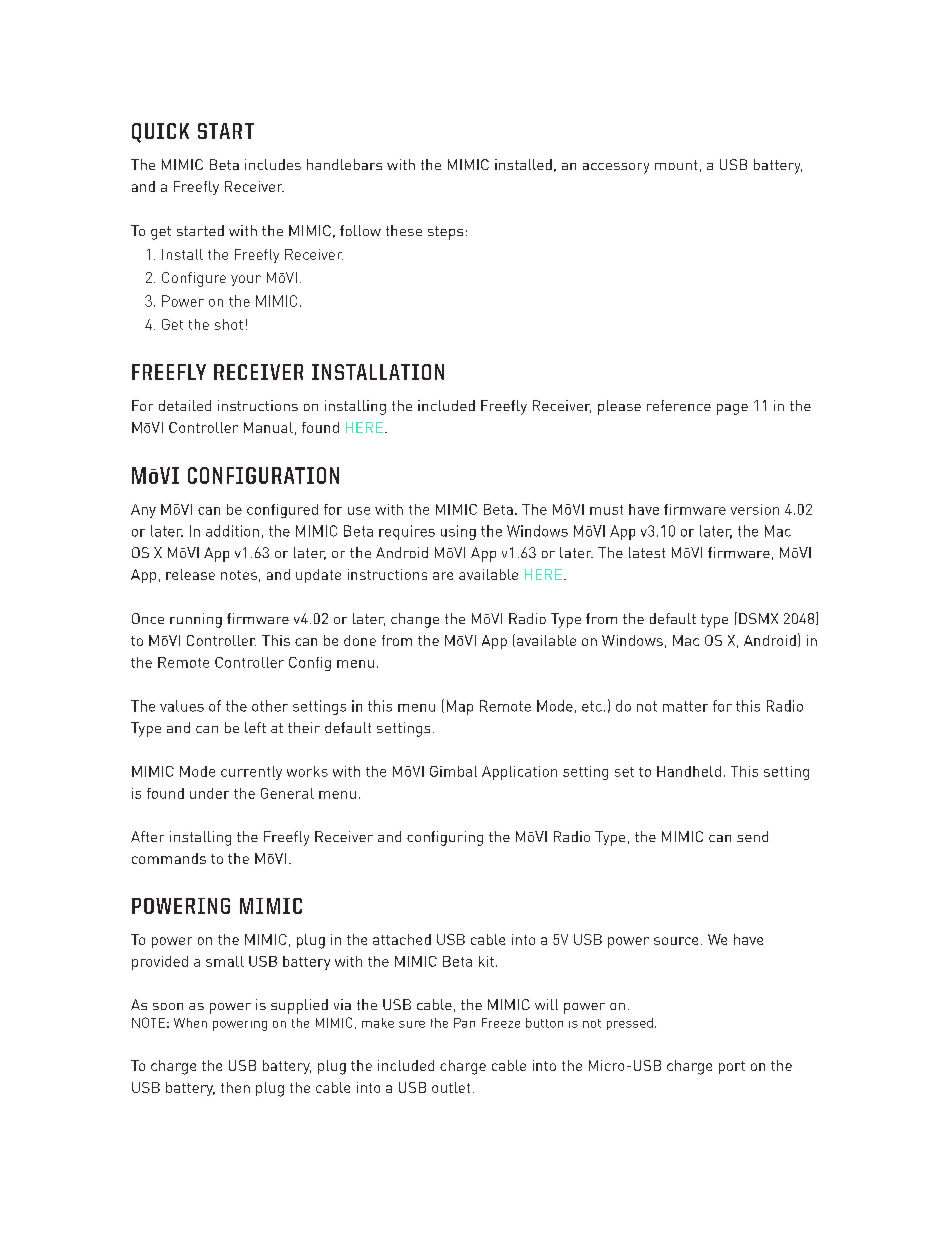 Image resolution: width=952 pixels, height=1233 pixels. What do you see at coordinates (647, 552) in the screenshot?
I see `latest` at bounding box center [647, 552].
